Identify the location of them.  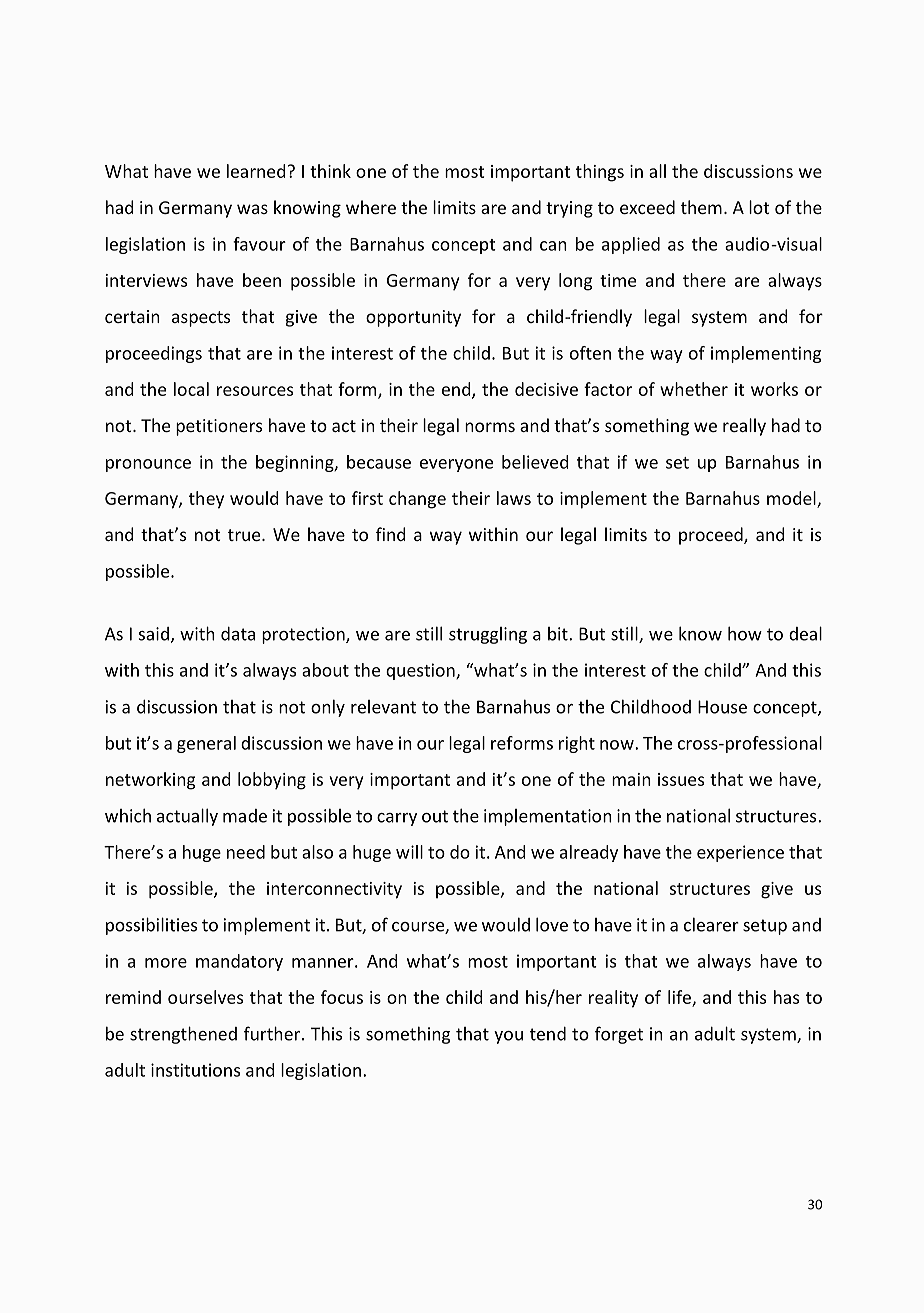
(701, 207).
